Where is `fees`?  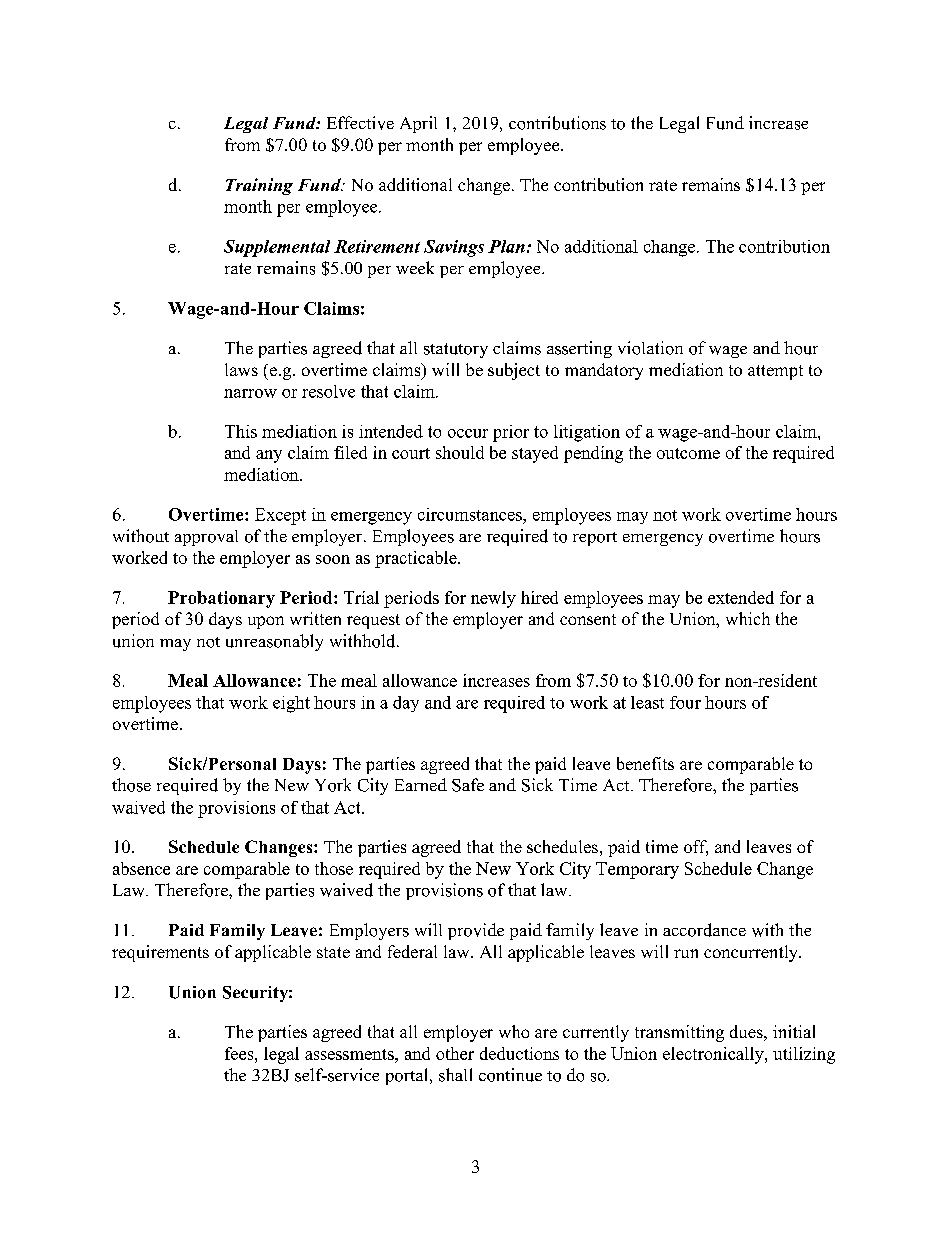 fees is located at coordinates (240, 1053).
